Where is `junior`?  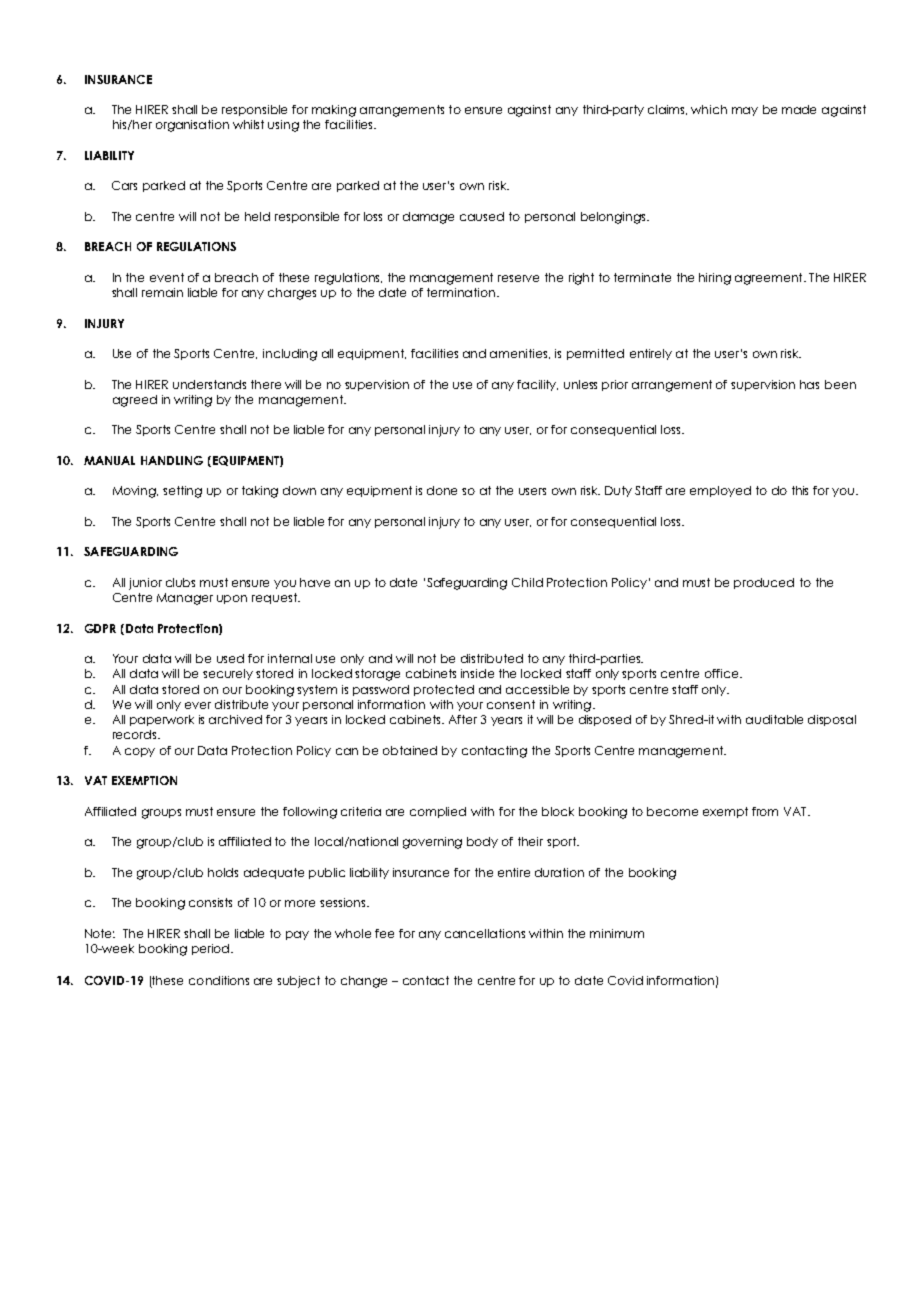
junior is located at coordinates (145, 584).
